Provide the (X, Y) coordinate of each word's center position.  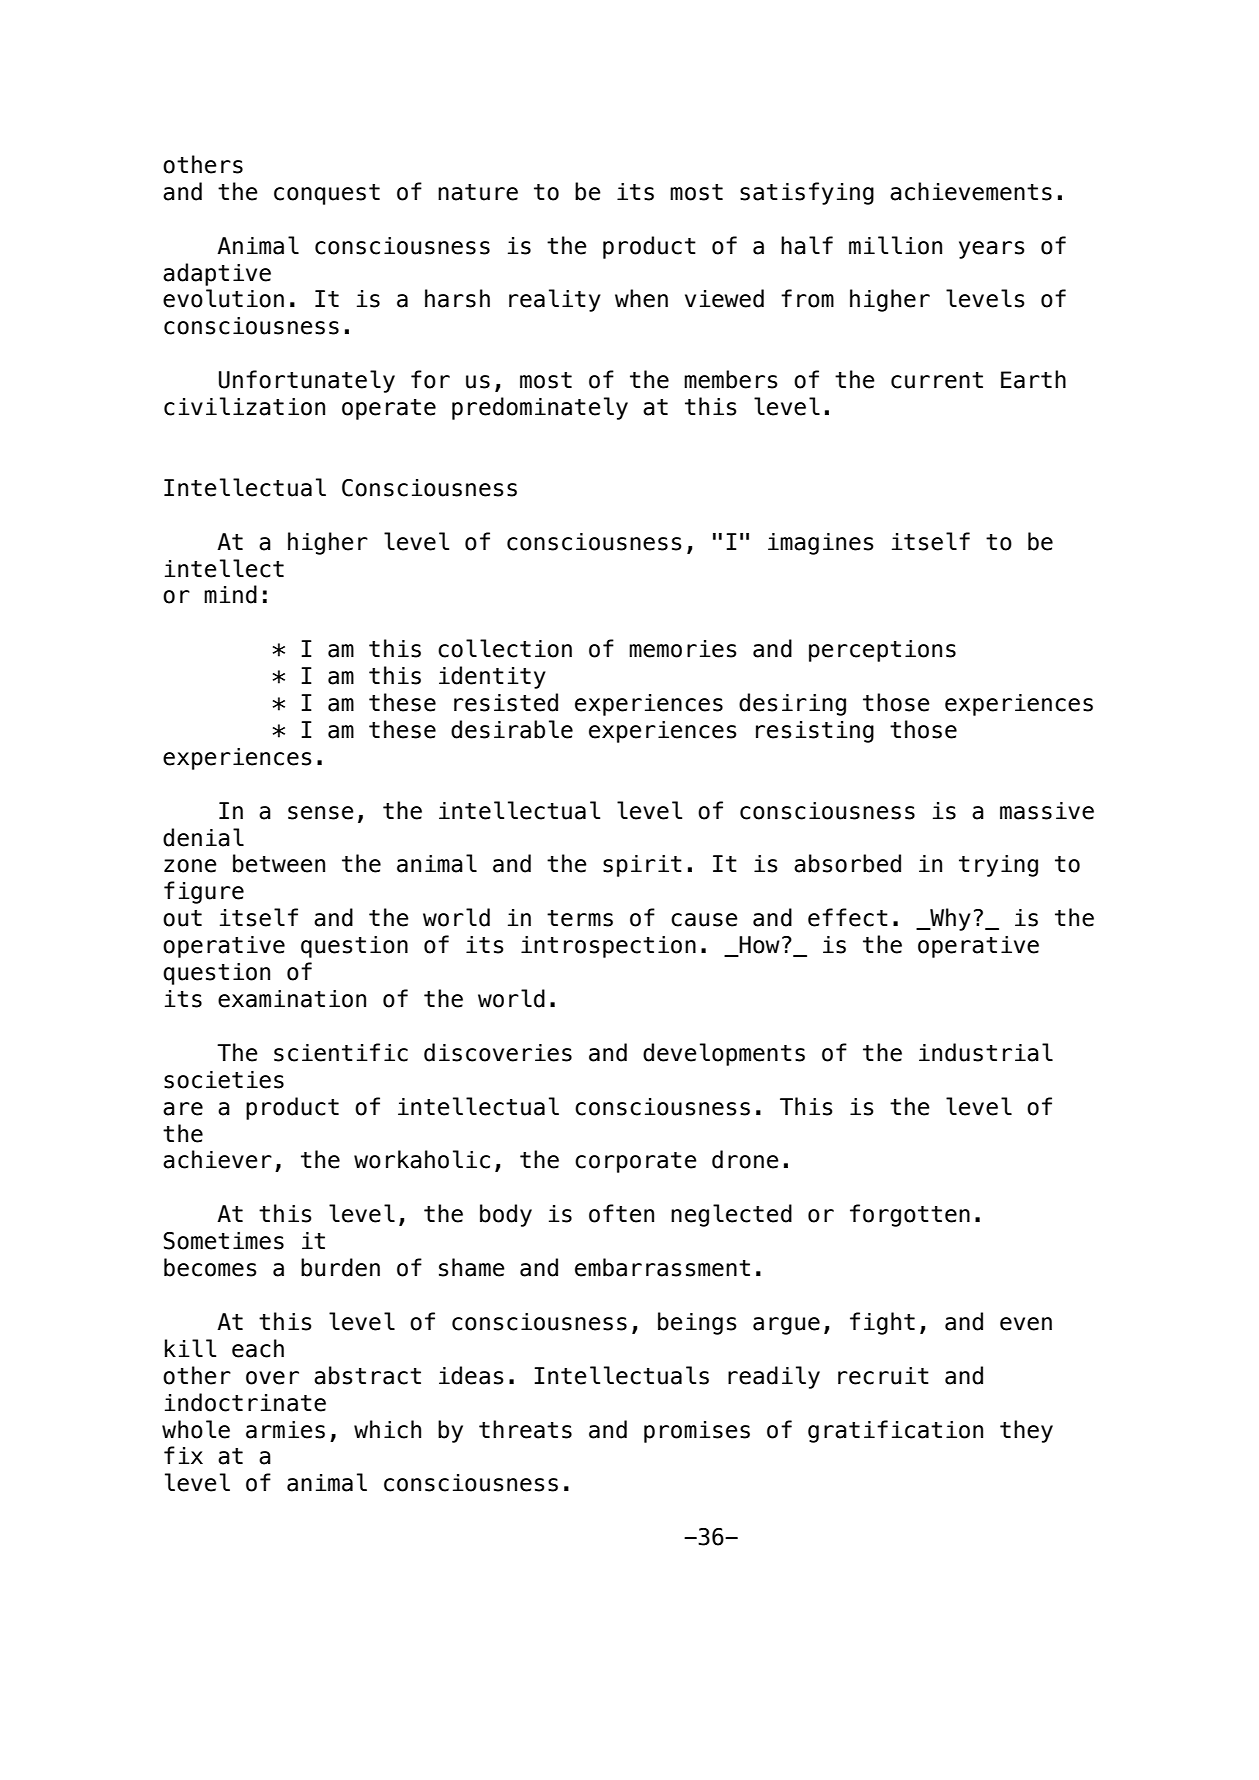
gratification (895, 1431)
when (641, 298)
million (895, 245)
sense (321, 813)
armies (285, 1430)
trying (998, 866)
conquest (327, 194)
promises (697, 1432)
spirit (642, 866)
